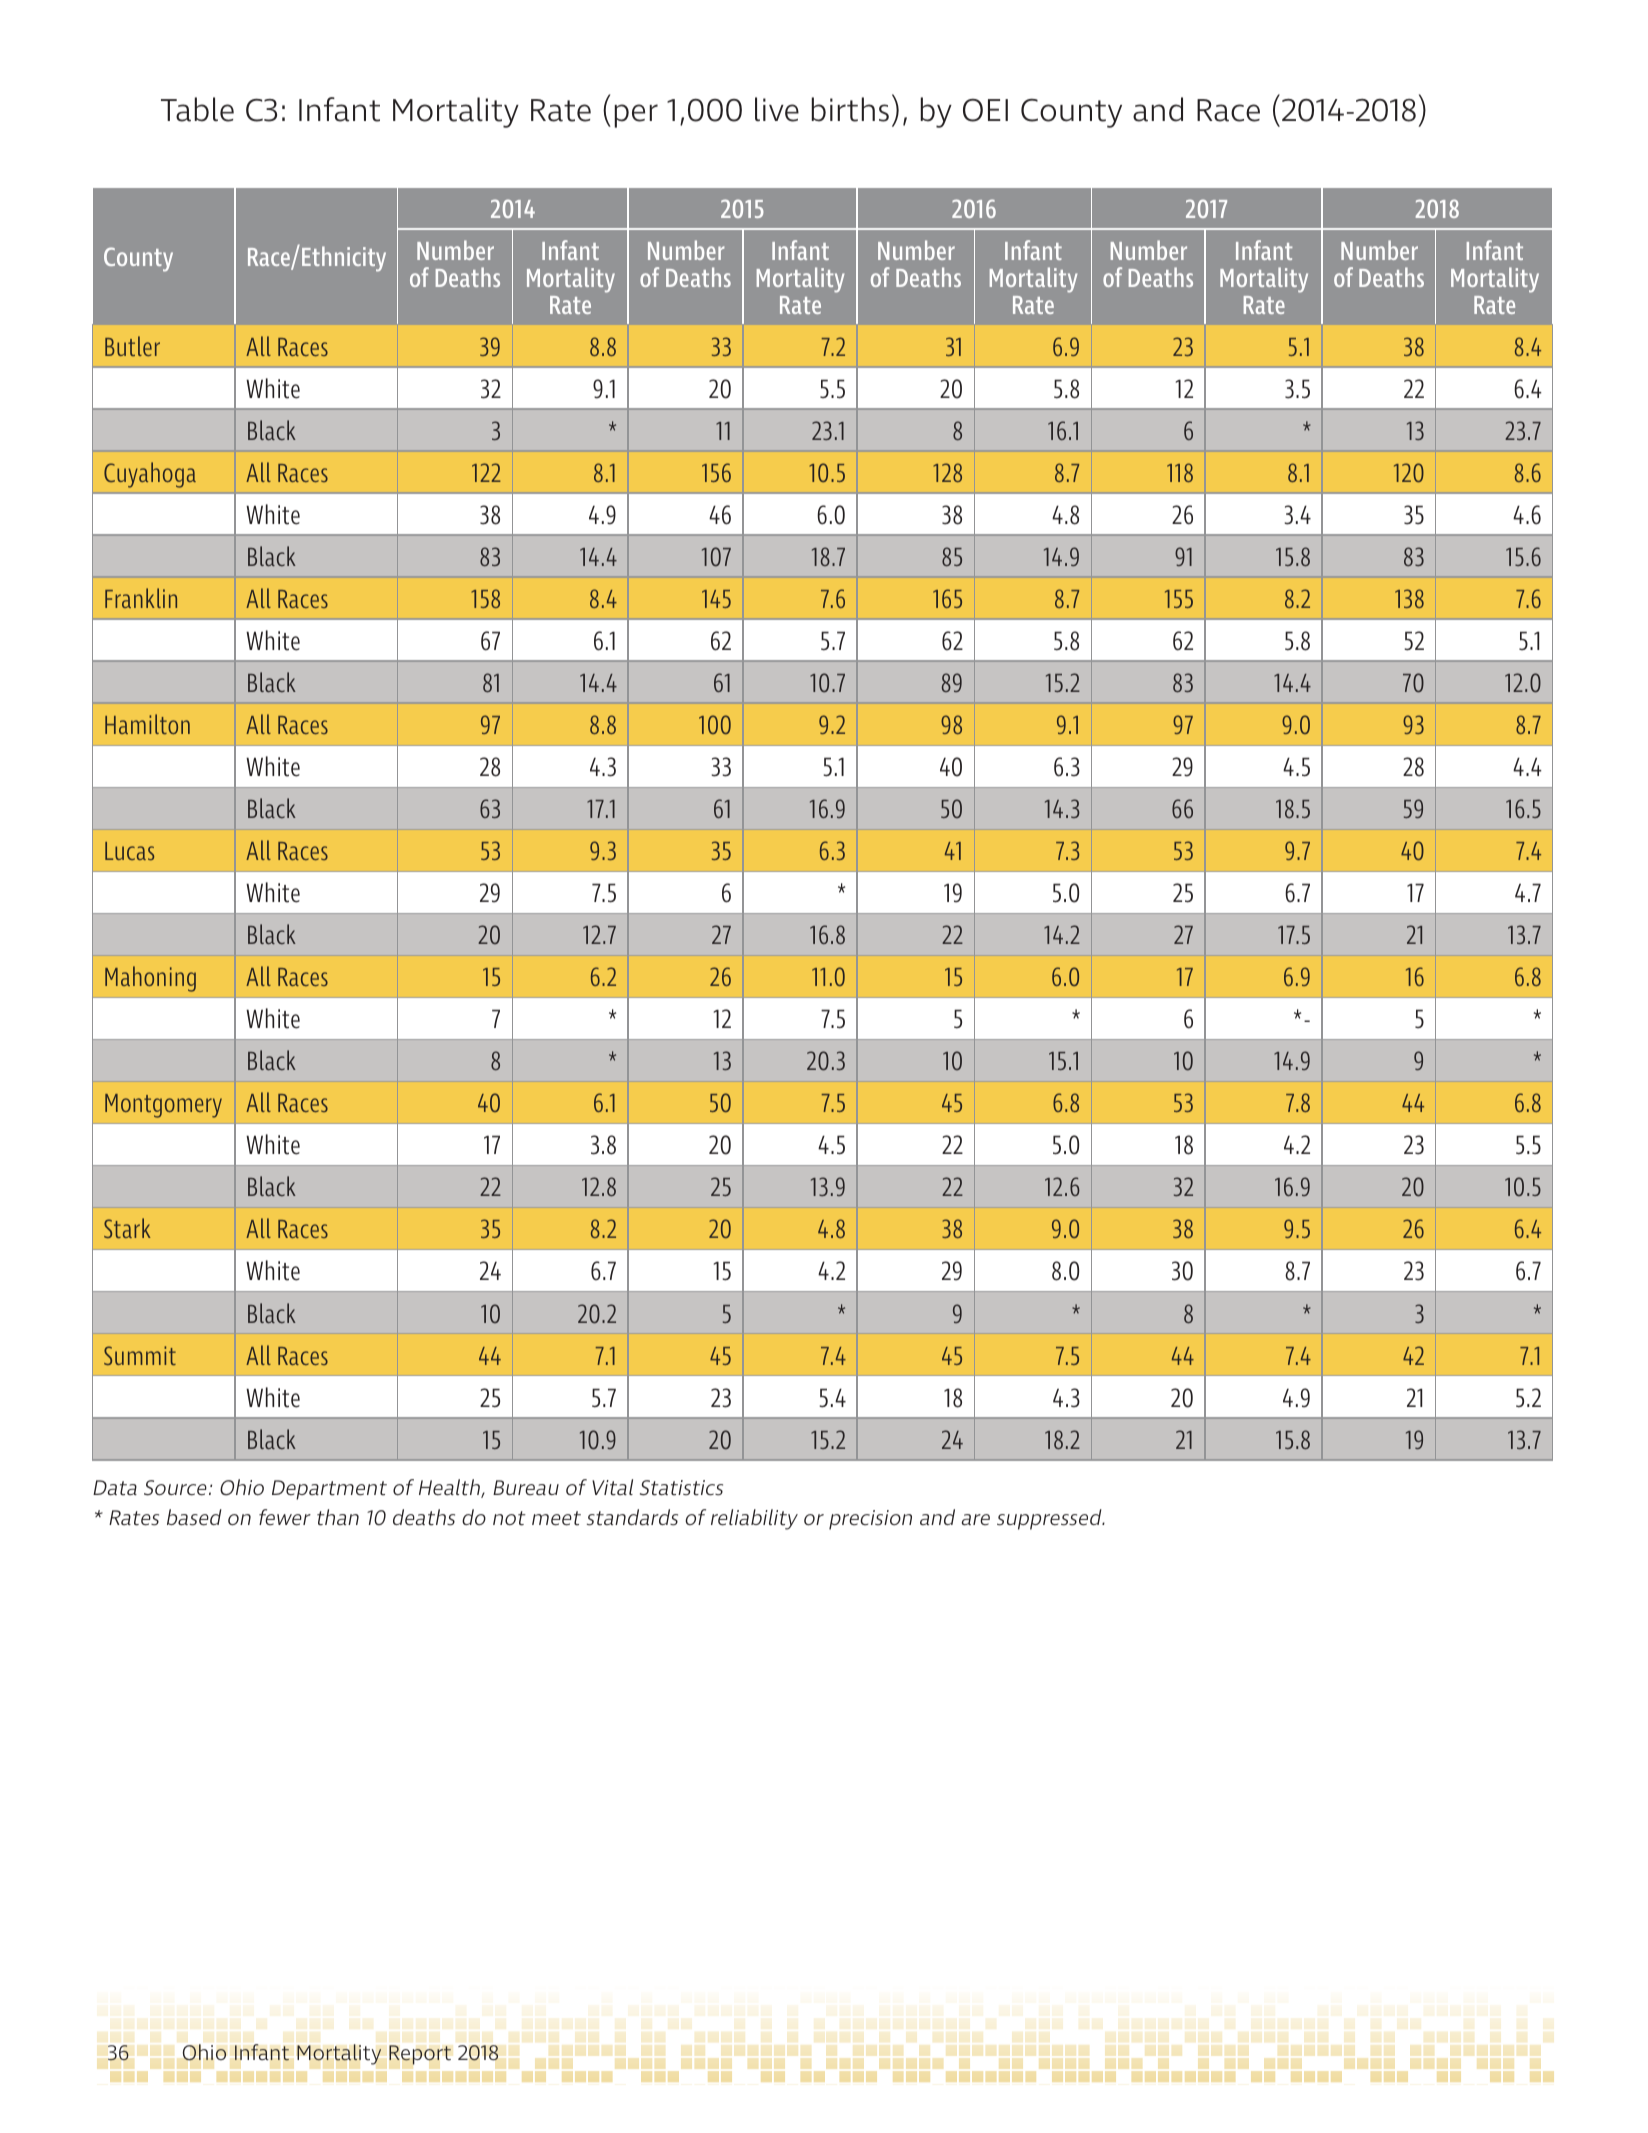  What do you see at coordinates (197, 109) in the screenshot?
I see `Table` at bounding box center [197, 109].
